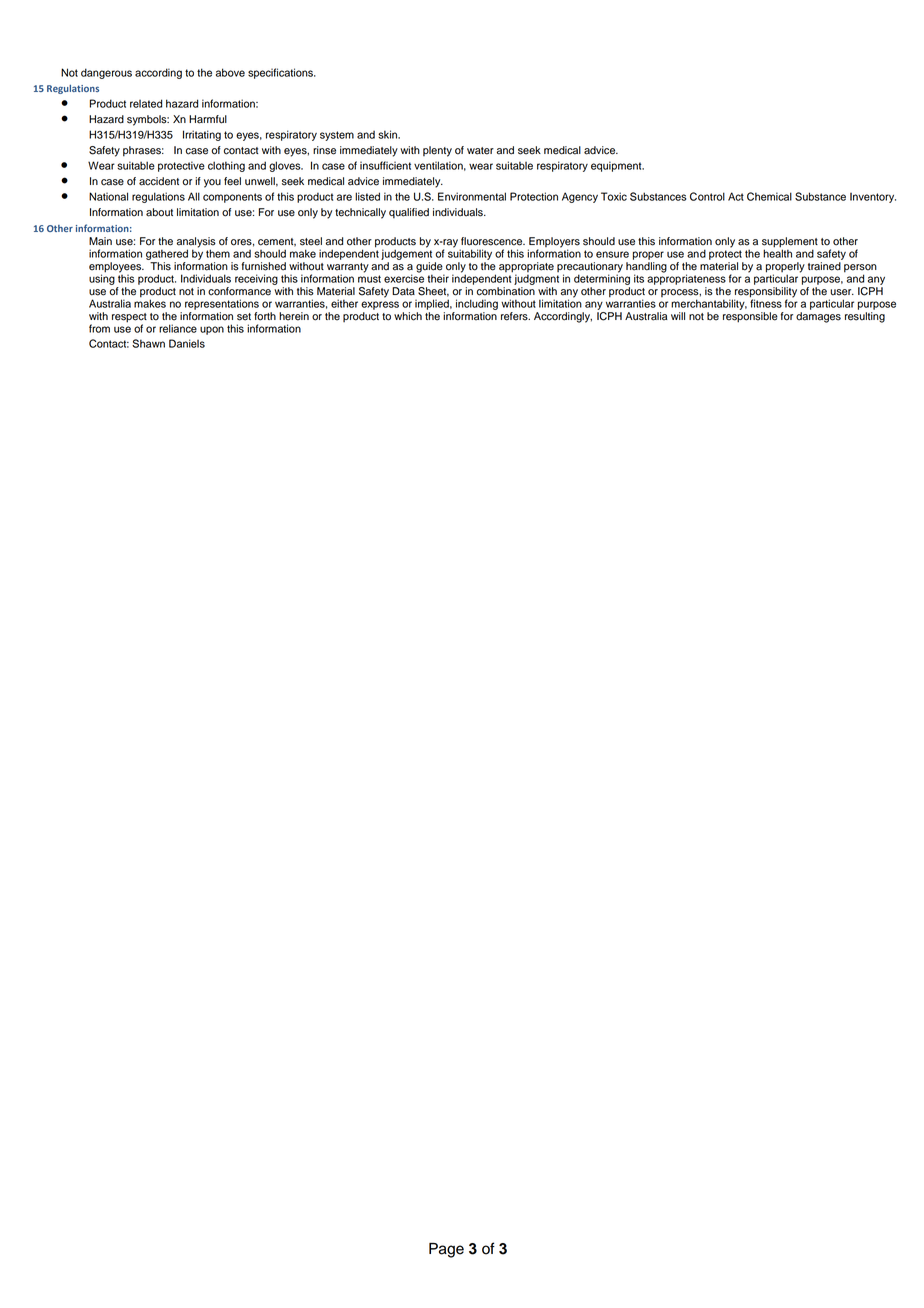 Image resolution: width=924 pixels, height=1308 pixels. I want to click on Shawn, so click(148, 343).
